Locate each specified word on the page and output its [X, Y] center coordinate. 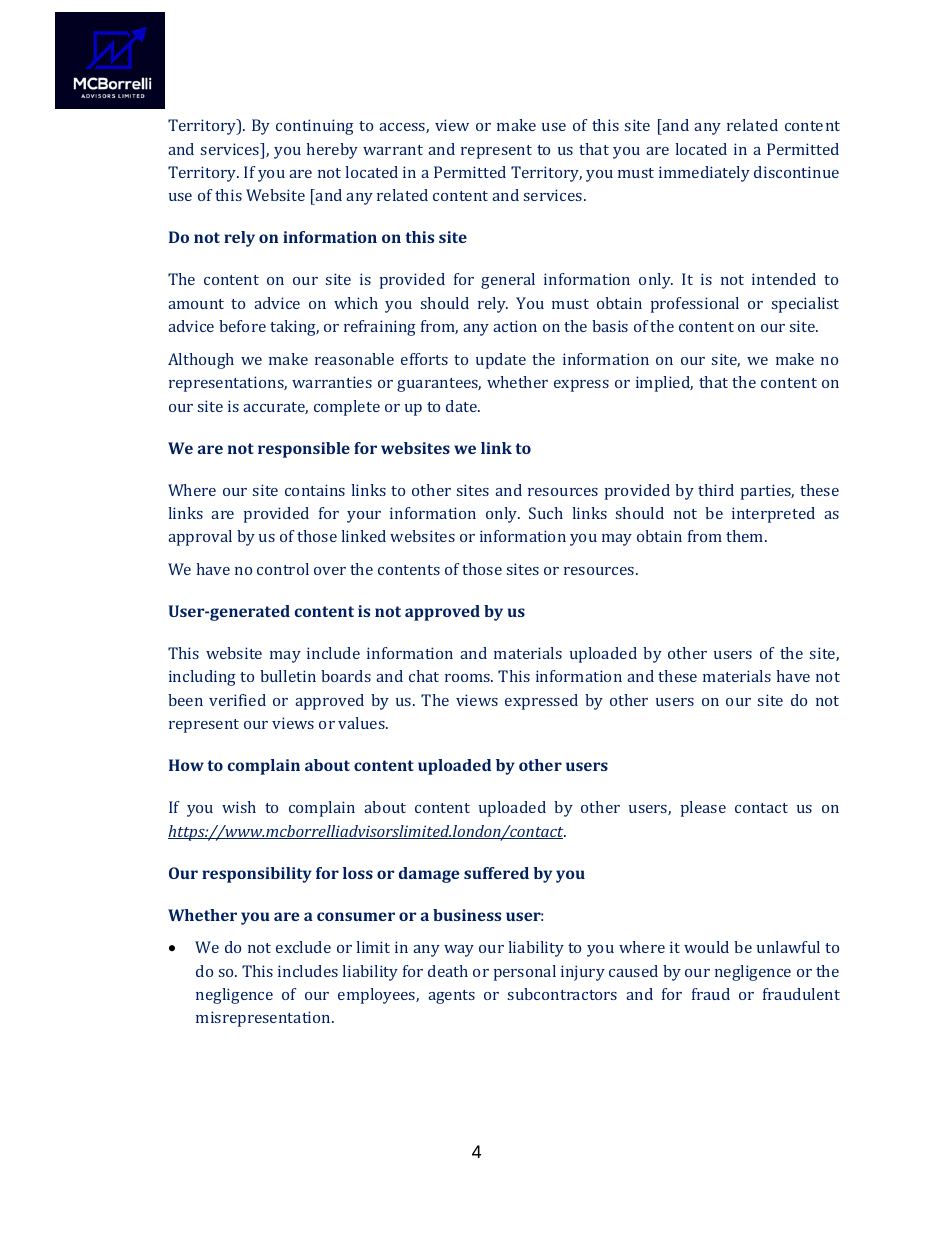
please [703, 809]
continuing [315, 127]
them [746, 536]
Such [546, 513]
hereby [332, 151]
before [242, 326]
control [283, 569]
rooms [469, 678]
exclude [303, 947]
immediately [704, 174]
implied [664, 384]
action [515, 326]
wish [239, 807]
